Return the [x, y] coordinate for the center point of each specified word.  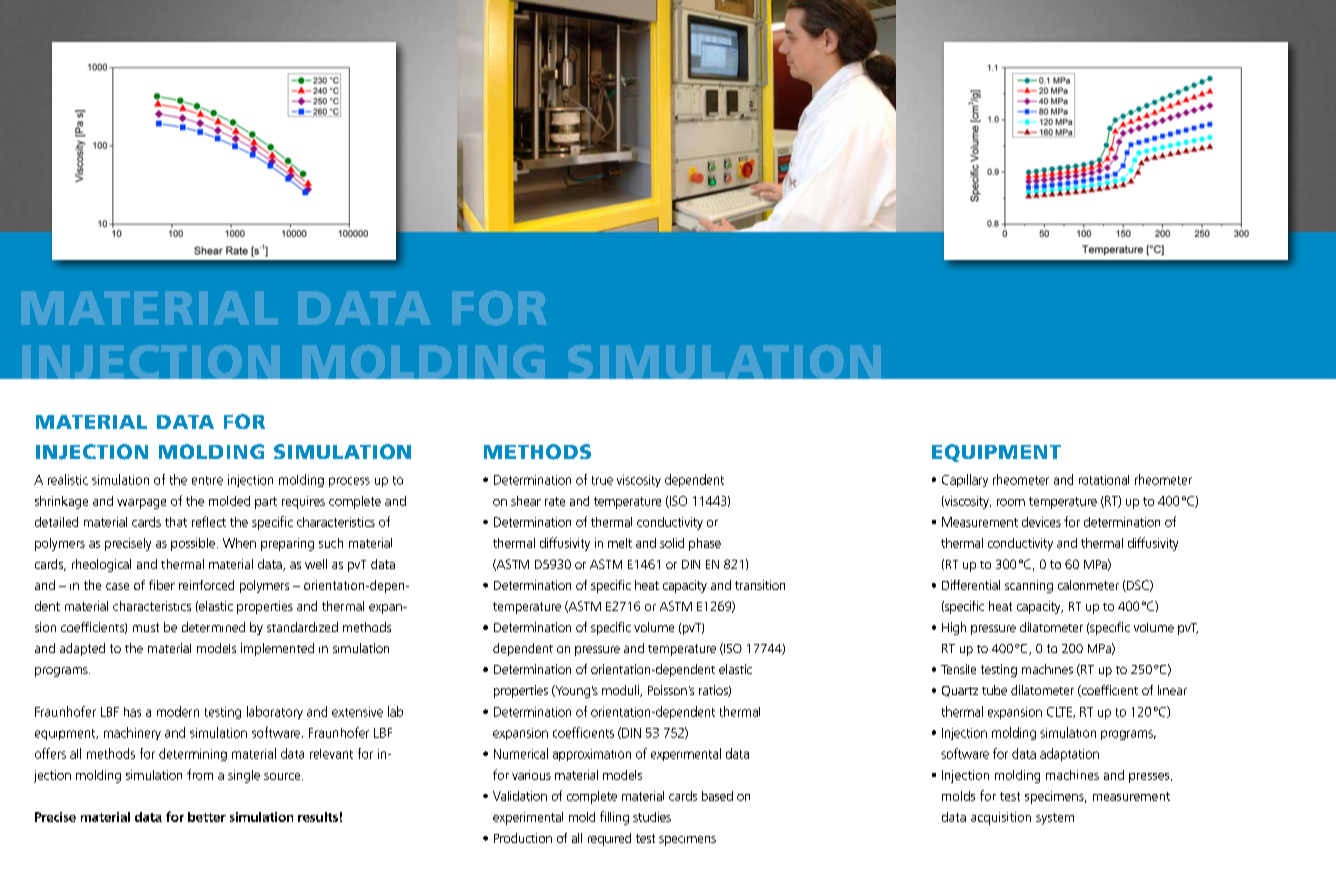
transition [760, 585]
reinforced [206, 585]
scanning [1029, 586]
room [1011, 502]
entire [207, 480]
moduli [621, 691]
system [1055, 819]
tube [994, 690]
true [602, 480]
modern [178, 711]
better [207, 817]
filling [614, 818]
